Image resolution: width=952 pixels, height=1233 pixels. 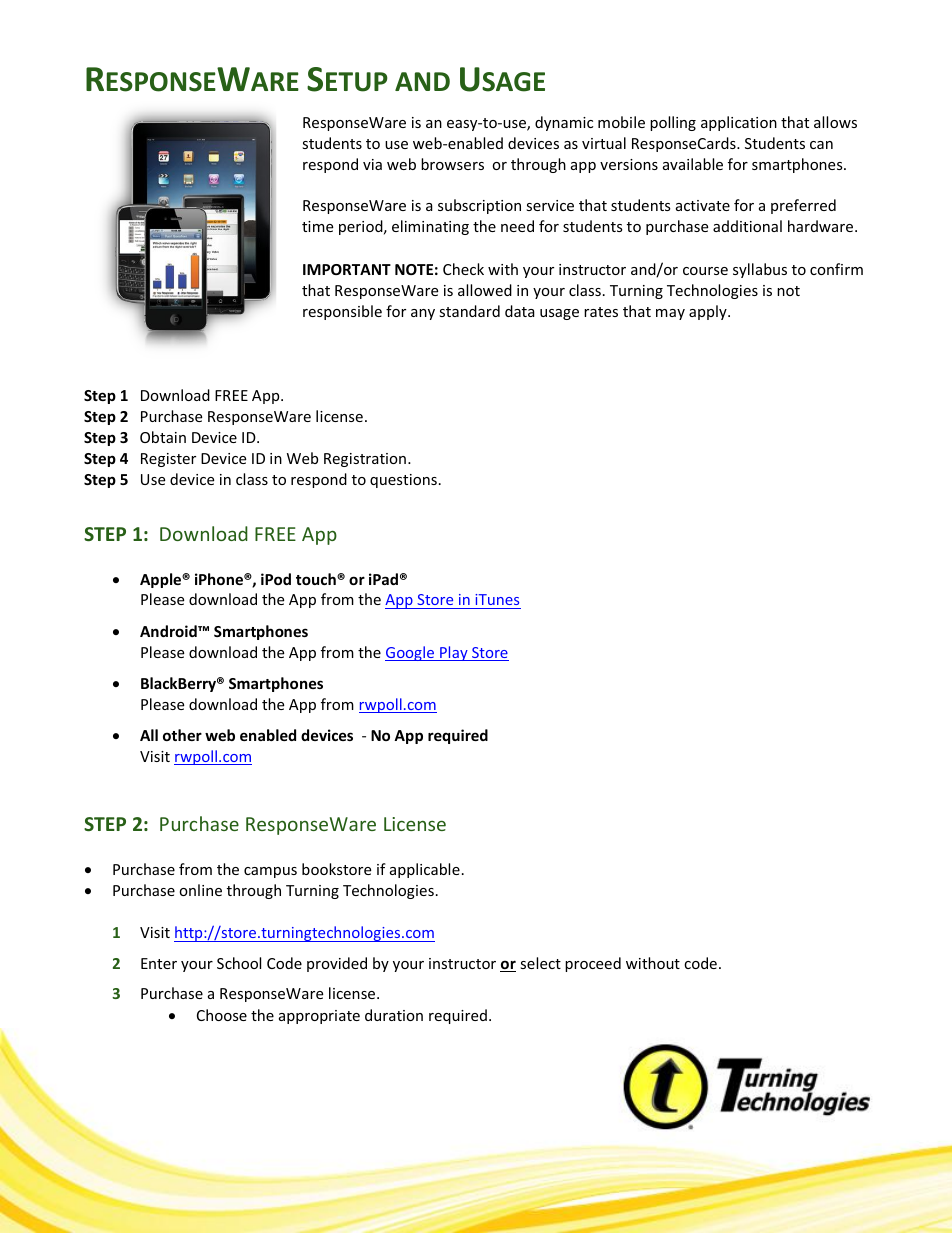 What do you see at coordinates (454, 653) in the screenshot?
I see `Play` at bounding box center [454, 653].
